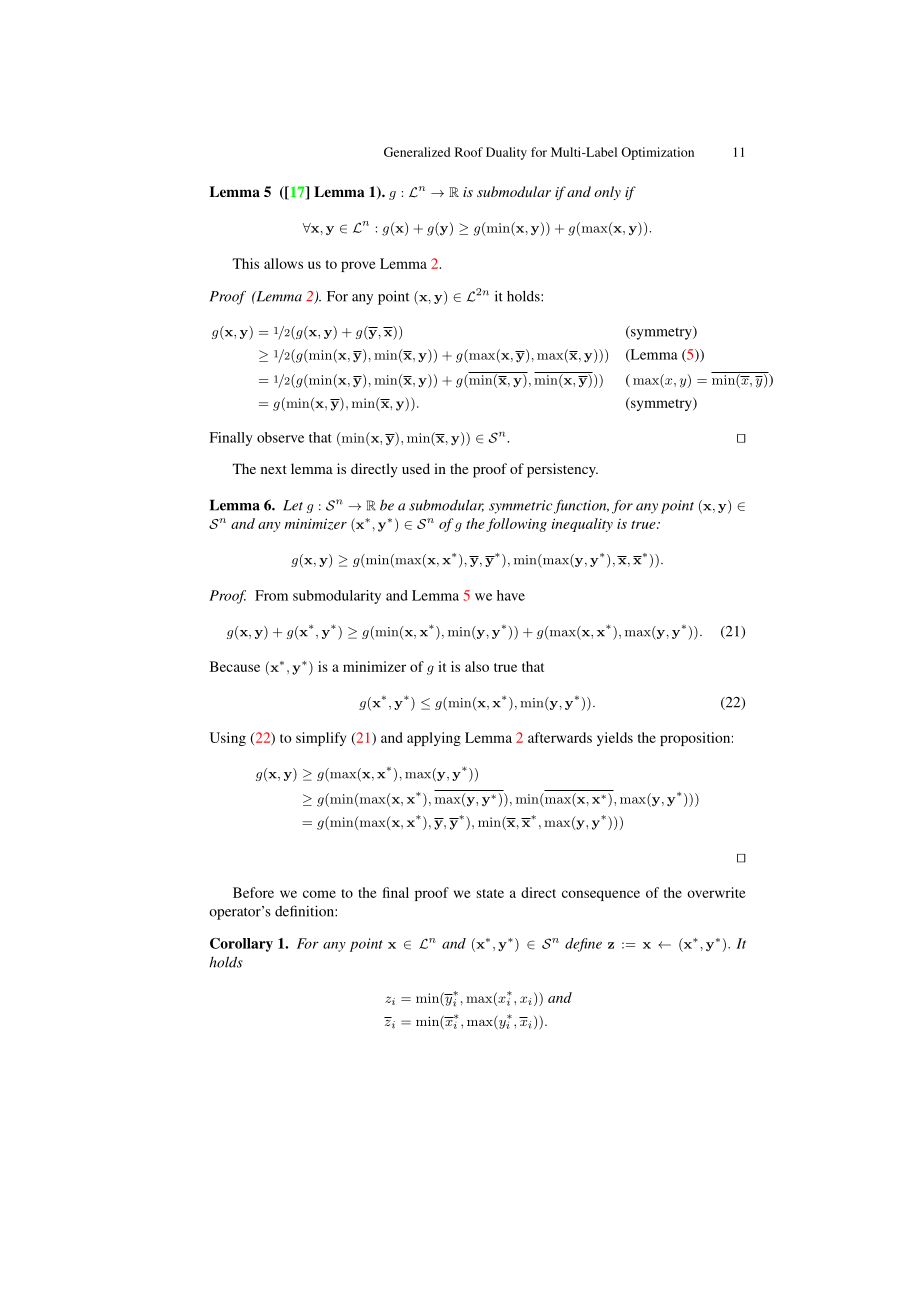 This screenshot has width=924, height=1308. I want to click on inequality, so click(582, 525).
